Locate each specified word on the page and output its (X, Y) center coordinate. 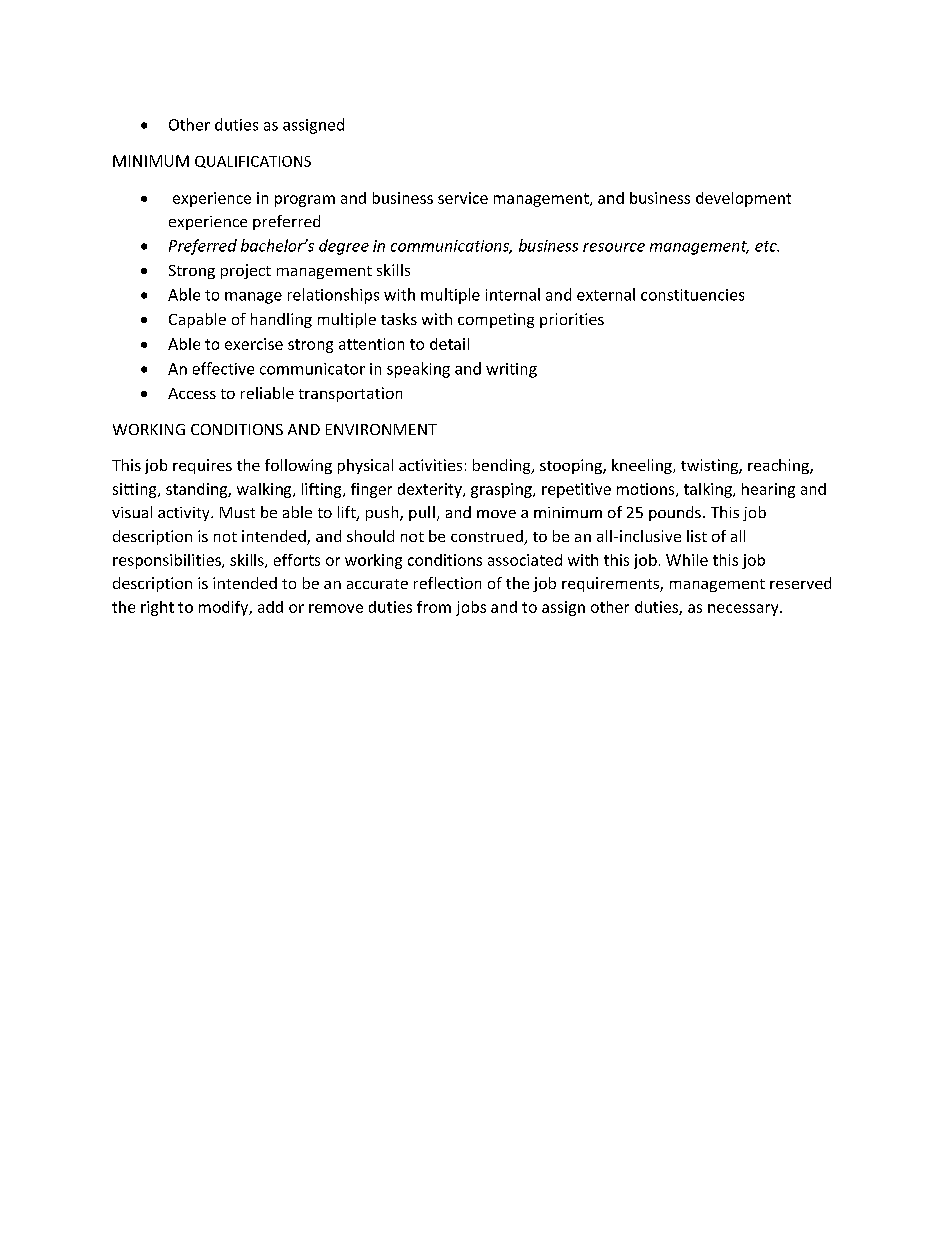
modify (225, 608)
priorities (572, 320)
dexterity (431, 490)
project (246, 271)
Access (192, 393)
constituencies (692, 295)
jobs (471, 608)
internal (513, 294)
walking (265, 490)
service (463, 198)
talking (709, 490)
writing (511, 370)
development (743, 199)
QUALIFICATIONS (253, 162)
